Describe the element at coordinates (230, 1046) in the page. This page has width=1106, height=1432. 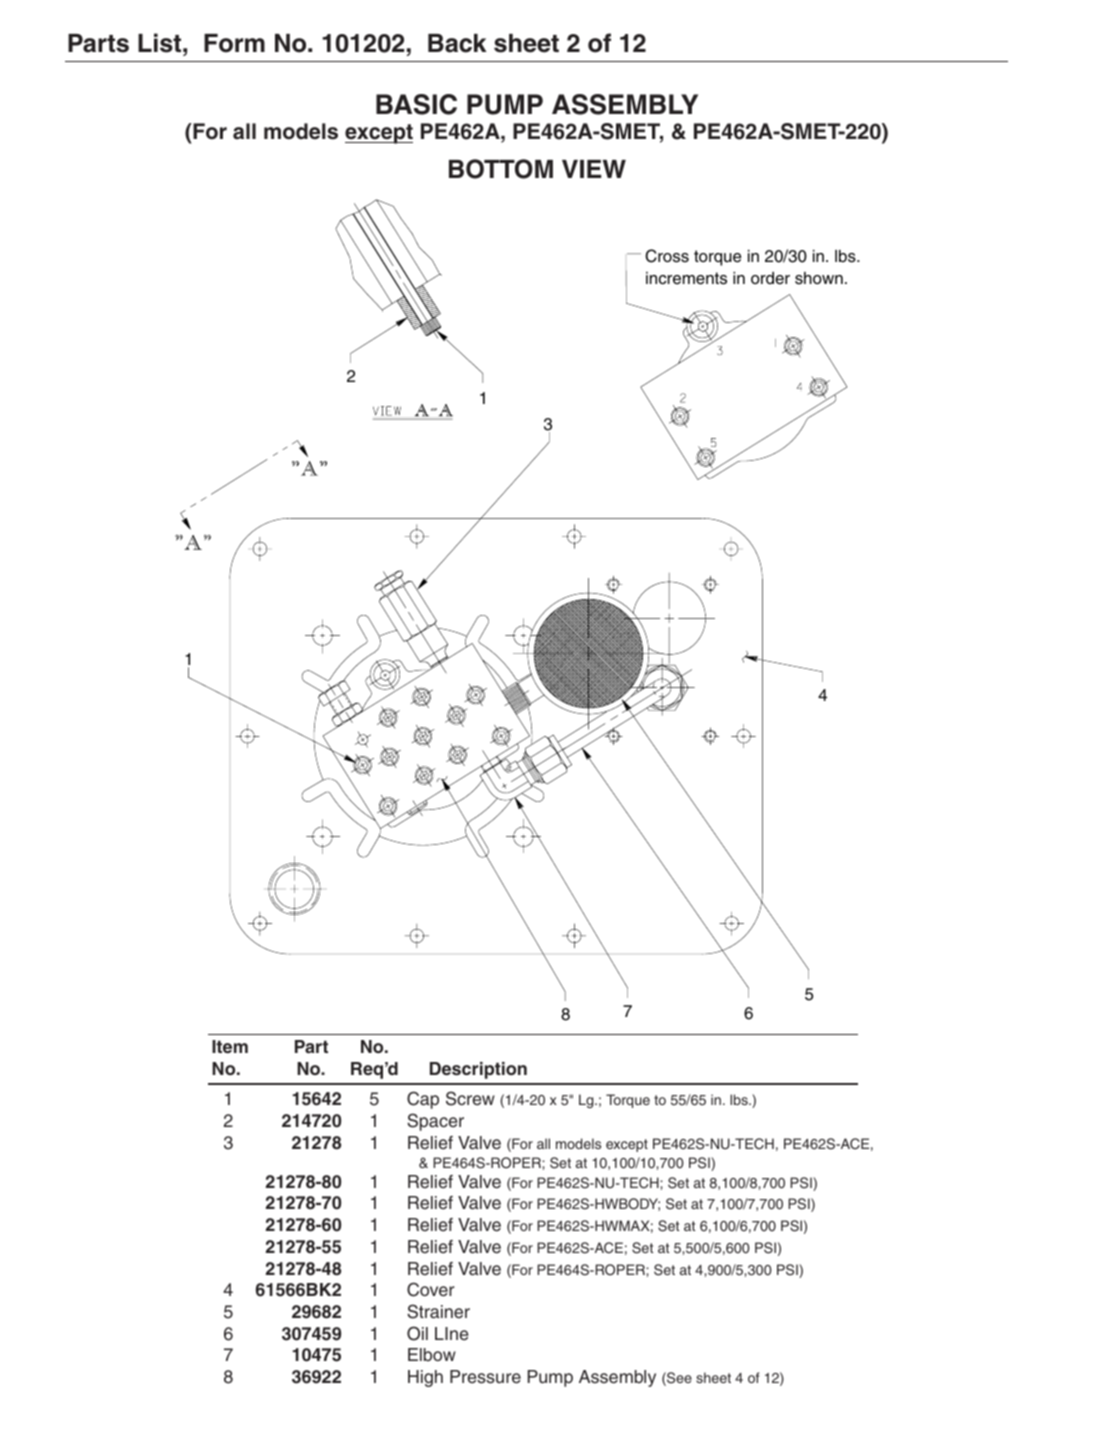
I see `Item` at that location.
